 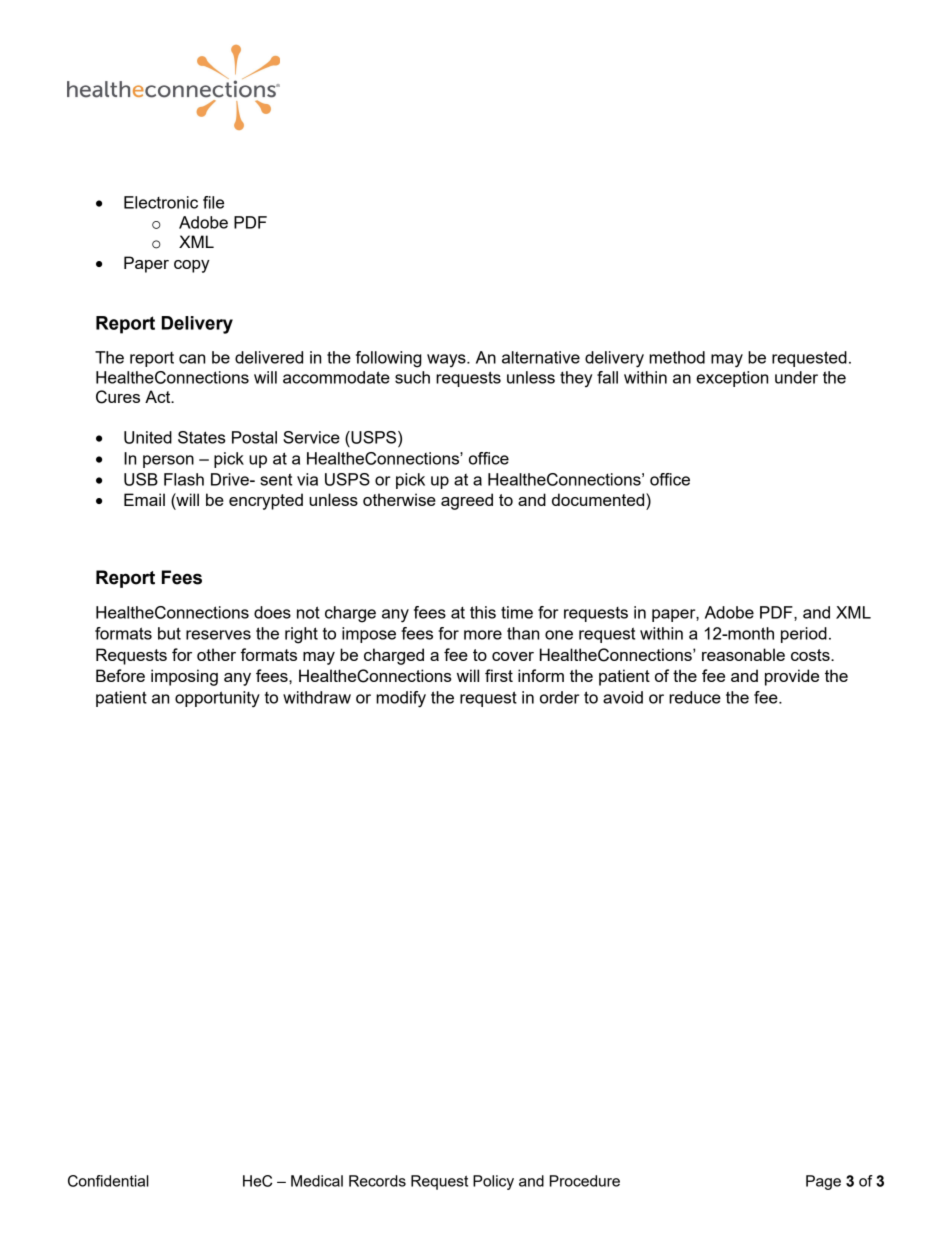 I want to click on opportunity, so click(x=217, y=699).
